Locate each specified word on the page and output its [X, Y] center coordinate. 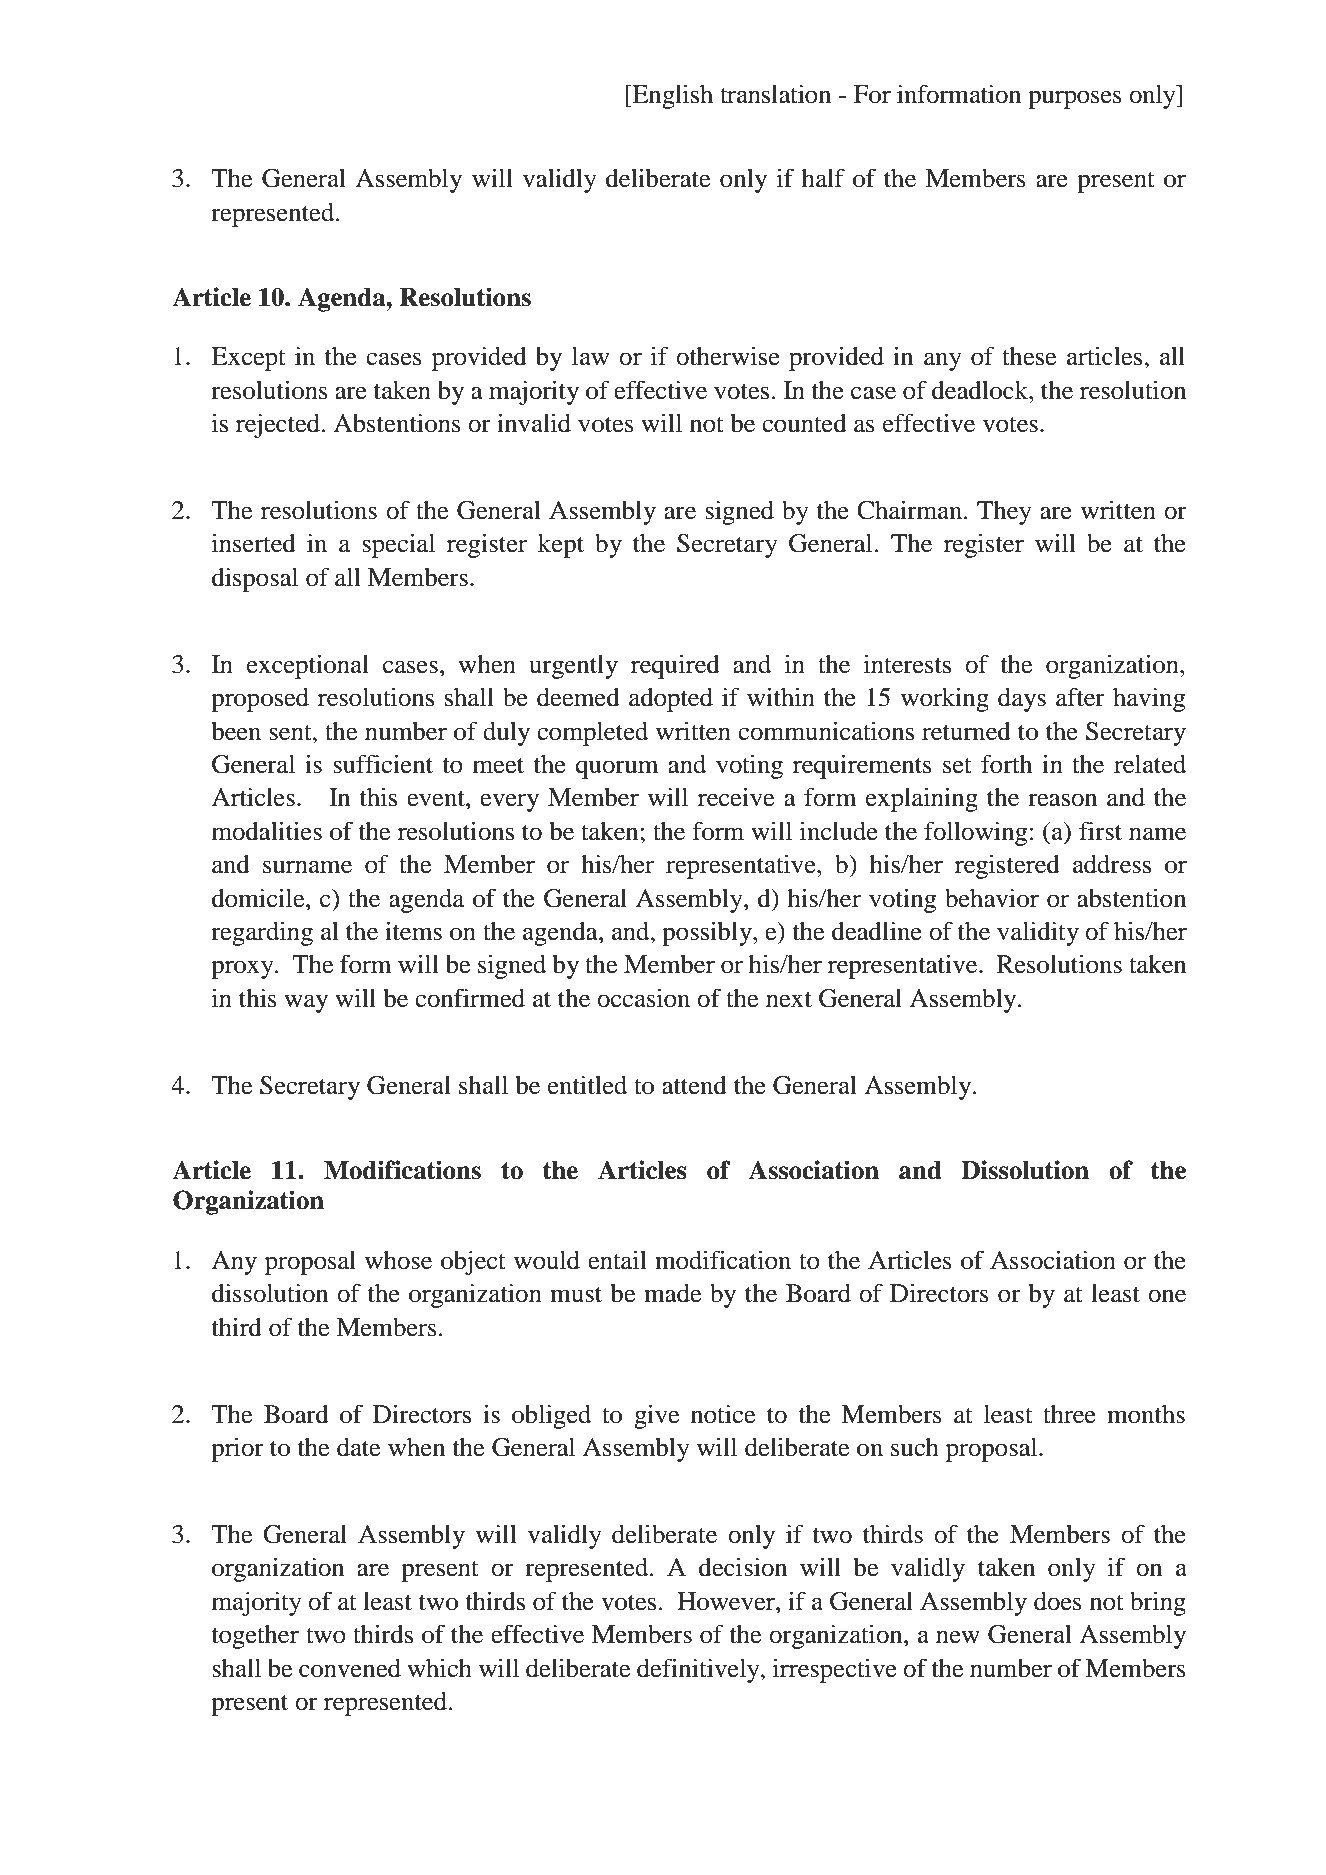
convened [350, 1668]
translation [775, 94]
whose [398, 1260]
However [727, 1601]
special [398, 545]
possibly [708, 933]
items [413, 931]
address [1112, 864]
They [1004, 513]
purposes [1075, 99]
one [1167, 1296]
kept [561, 546]
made [672, 1293]
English [671, 97]
